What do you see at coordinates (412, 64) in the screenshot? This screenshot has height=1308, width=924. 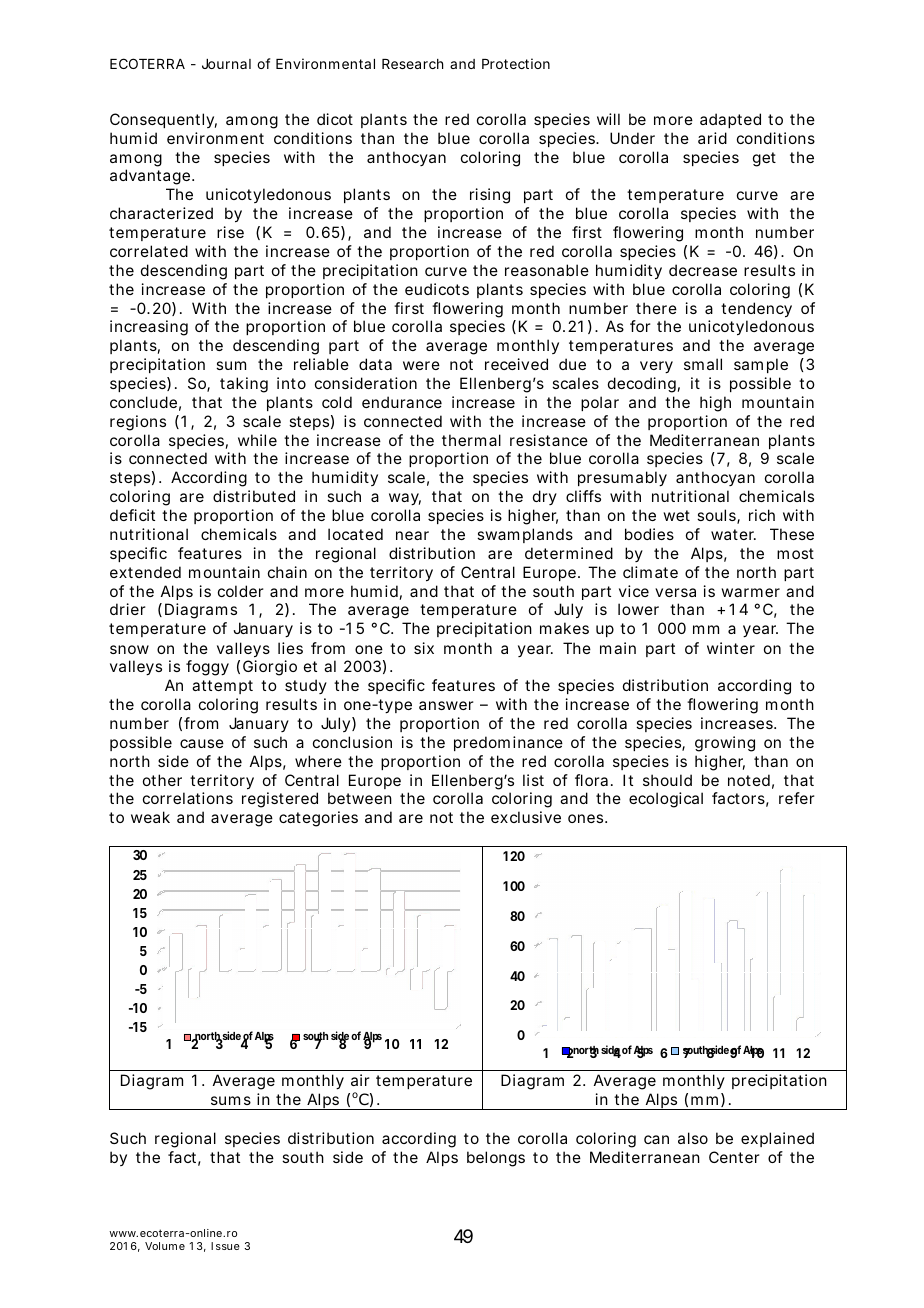 I see `Research` at bounding box center [412, 64].
